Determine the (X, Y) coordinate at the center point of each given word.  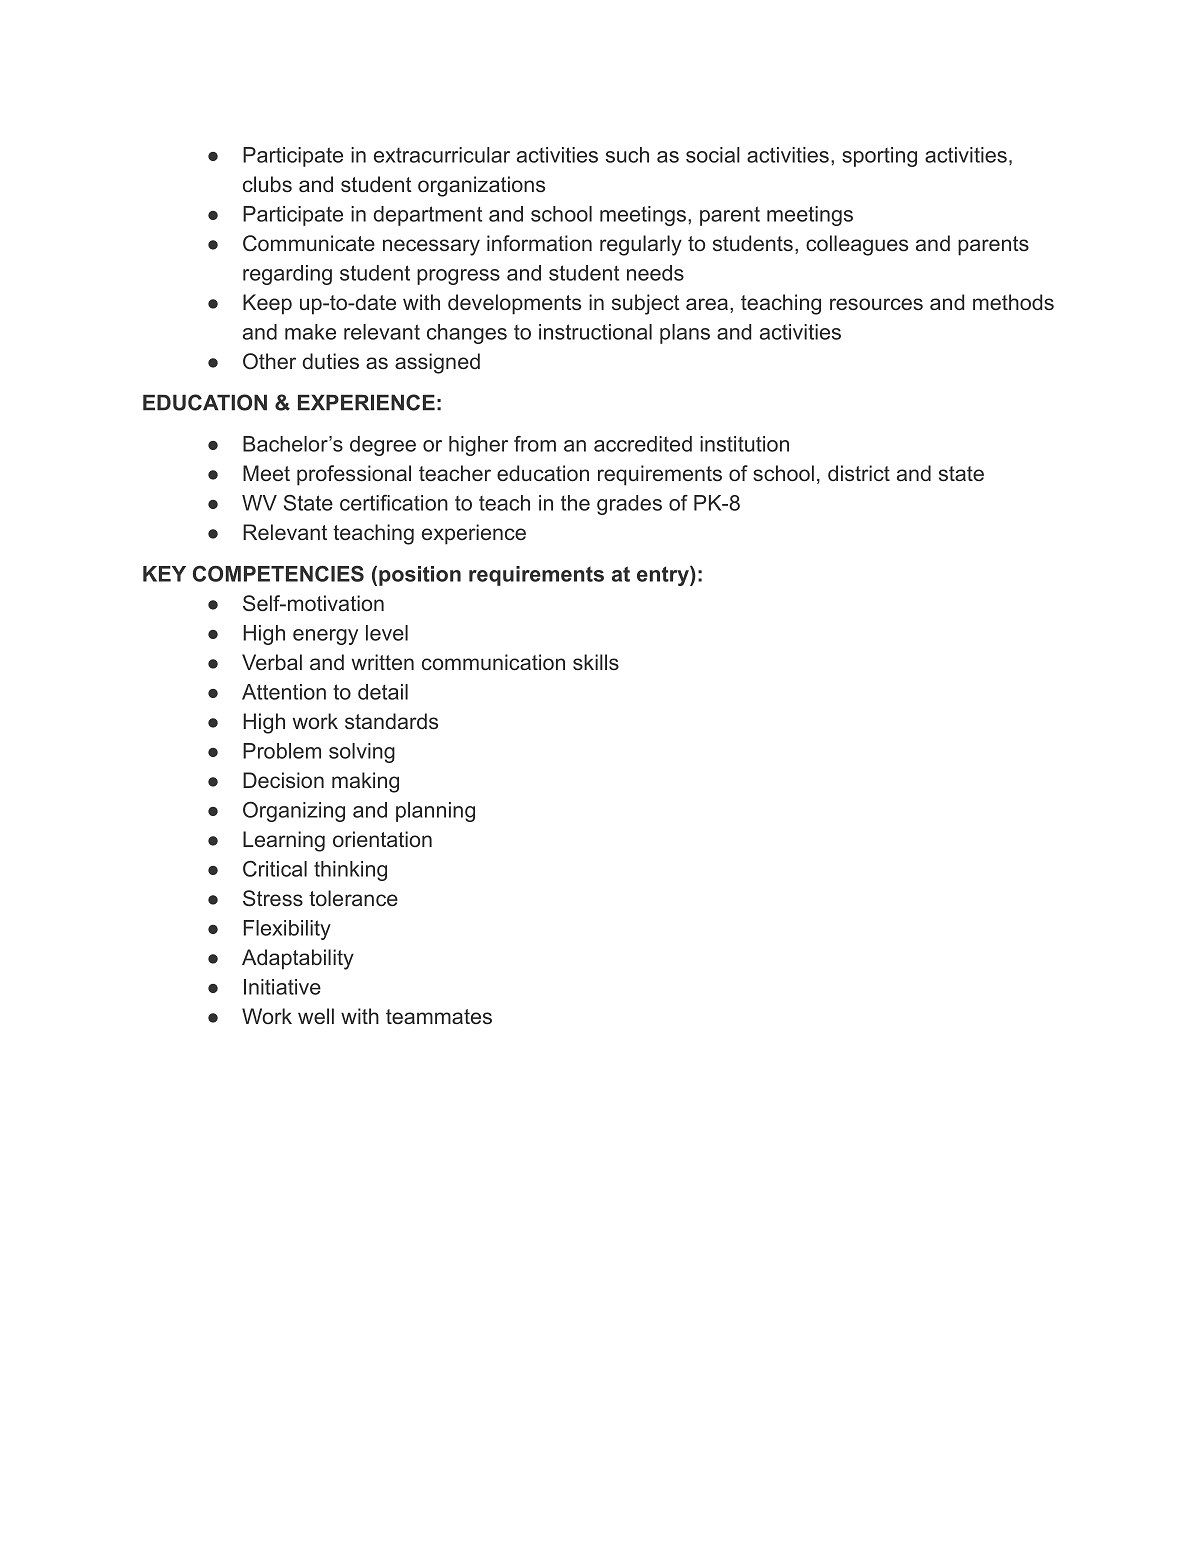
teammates (439, 1016)
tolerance (353, 898)
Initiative (282, 987)
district (859, 473)
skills (596, 662)
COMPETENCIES (278, 574)
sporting (879, 157)
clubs (267, 184)
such (627, 155)
